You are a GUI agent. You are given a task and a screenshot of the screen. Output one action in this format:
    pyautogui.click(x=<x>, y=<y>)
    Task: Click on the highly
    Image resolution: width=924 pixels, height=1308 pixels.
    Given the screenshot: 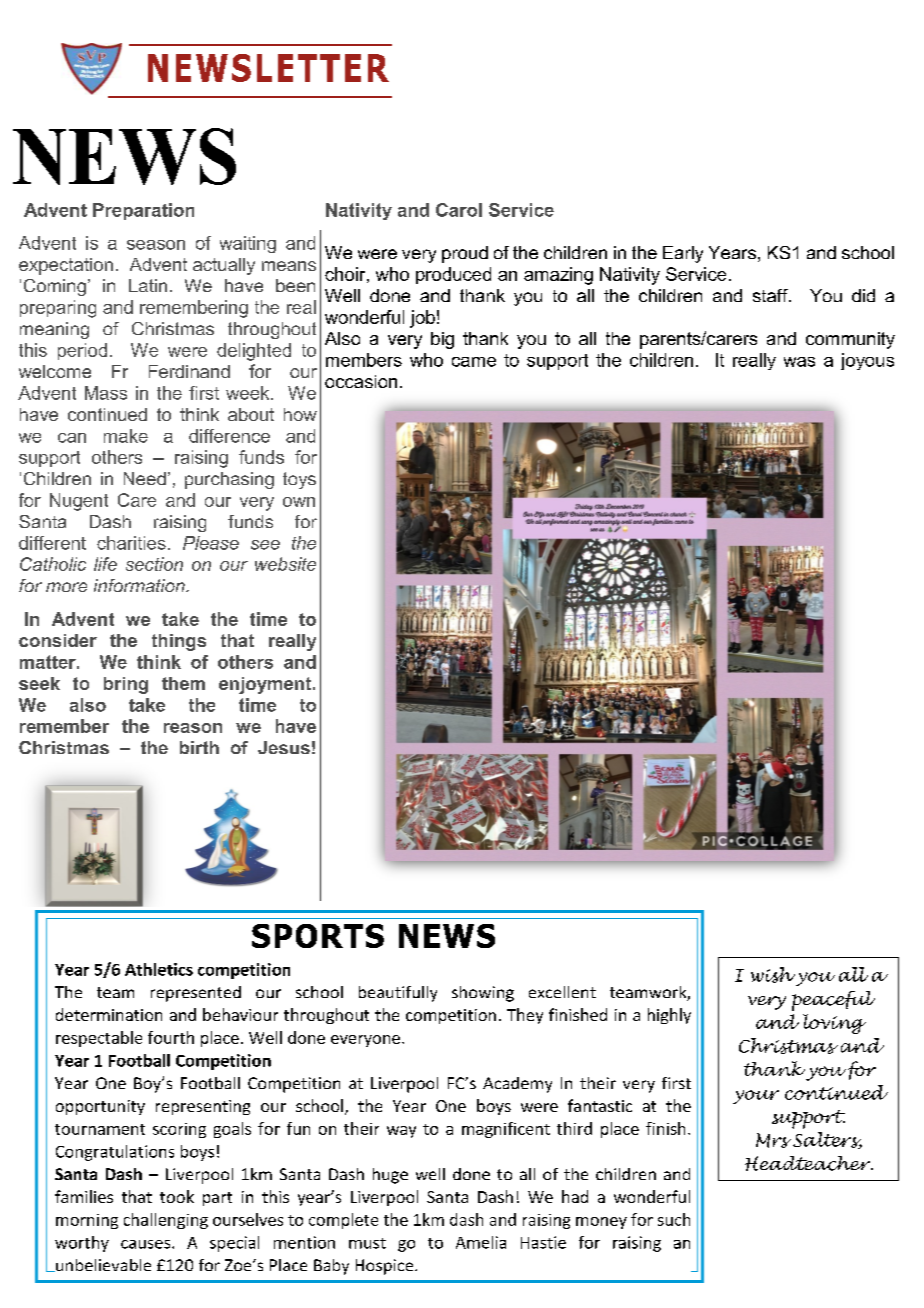 What is the action you would take?
    pyautogui.click(x=669, y=1016)
